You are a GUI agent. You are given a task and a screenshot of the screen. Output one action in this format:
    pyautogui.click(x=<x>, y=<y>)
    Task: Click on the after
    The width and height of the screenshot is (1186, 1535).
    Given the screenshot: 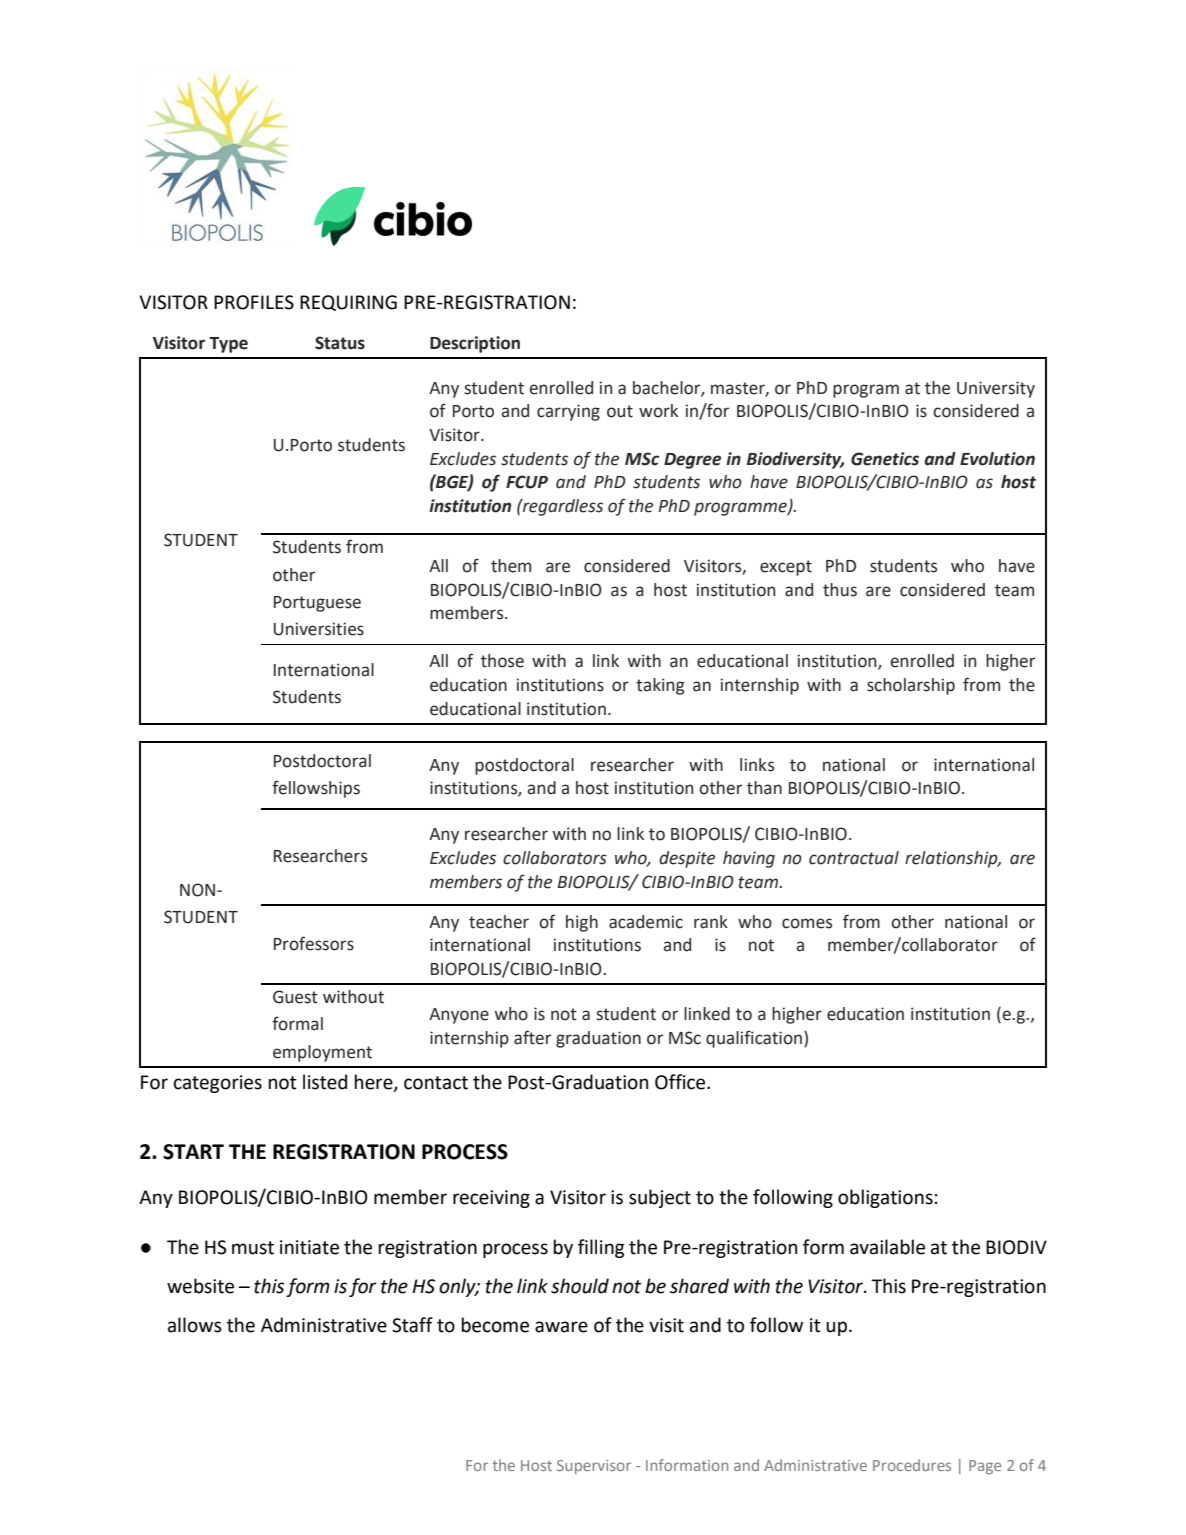 What is the action you would take?
    pyautogui.click(x=532, y=1037)
